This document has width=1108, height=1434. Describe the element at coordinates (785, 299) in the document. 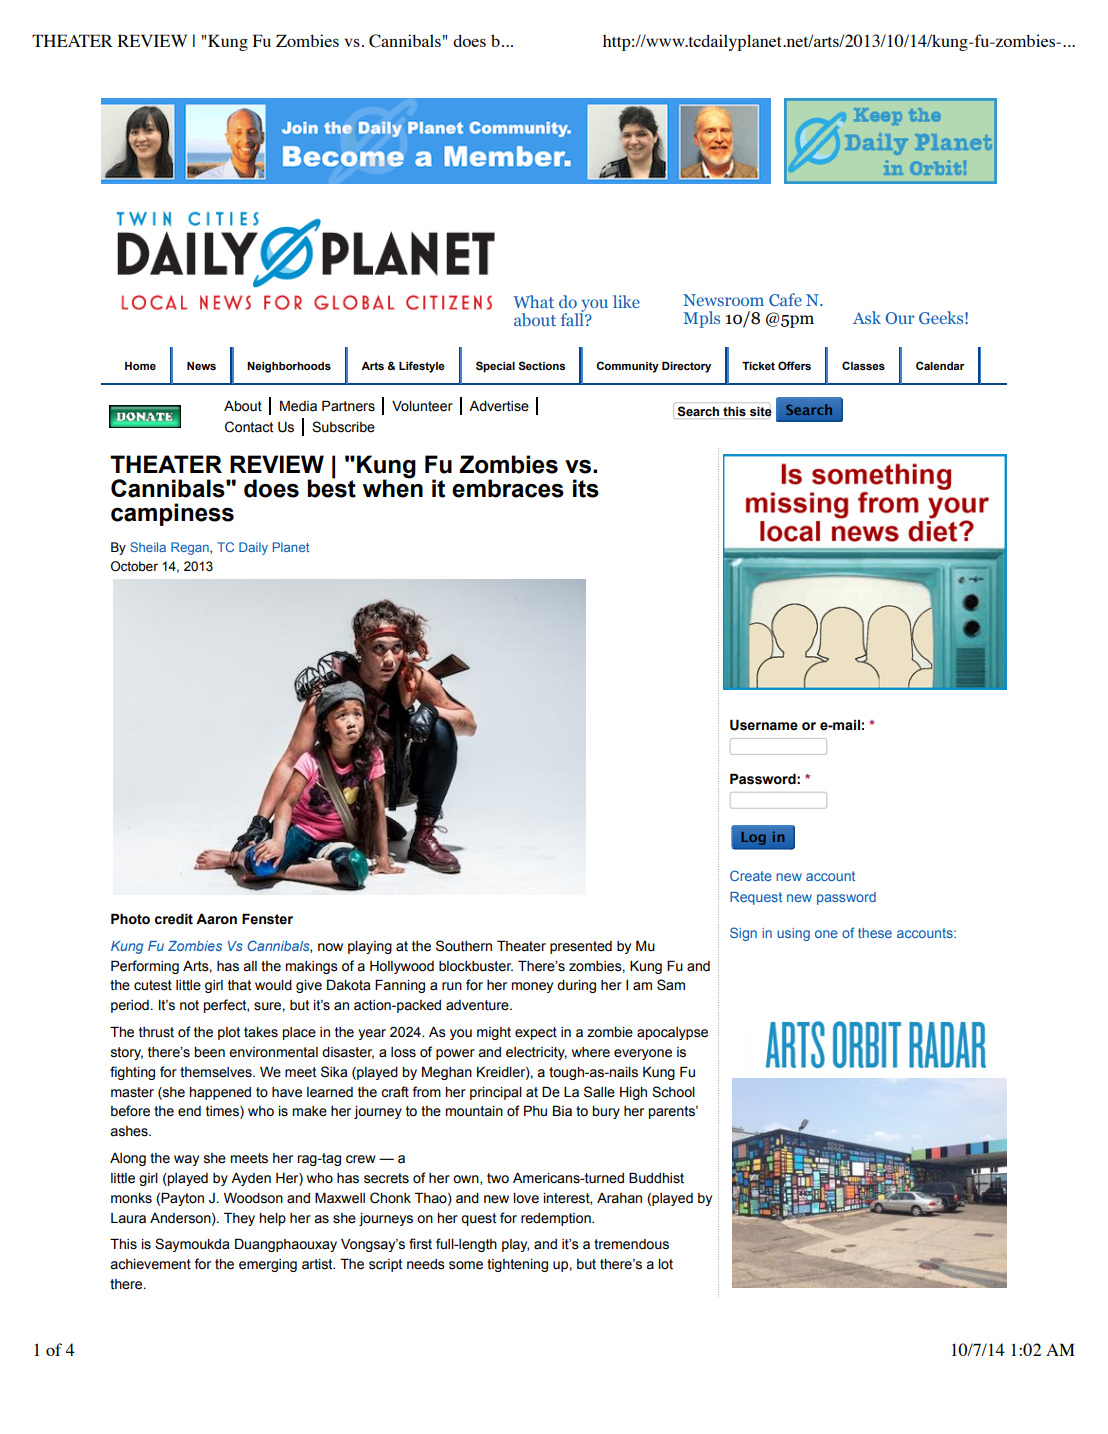

I see `Cafe` at that location.
